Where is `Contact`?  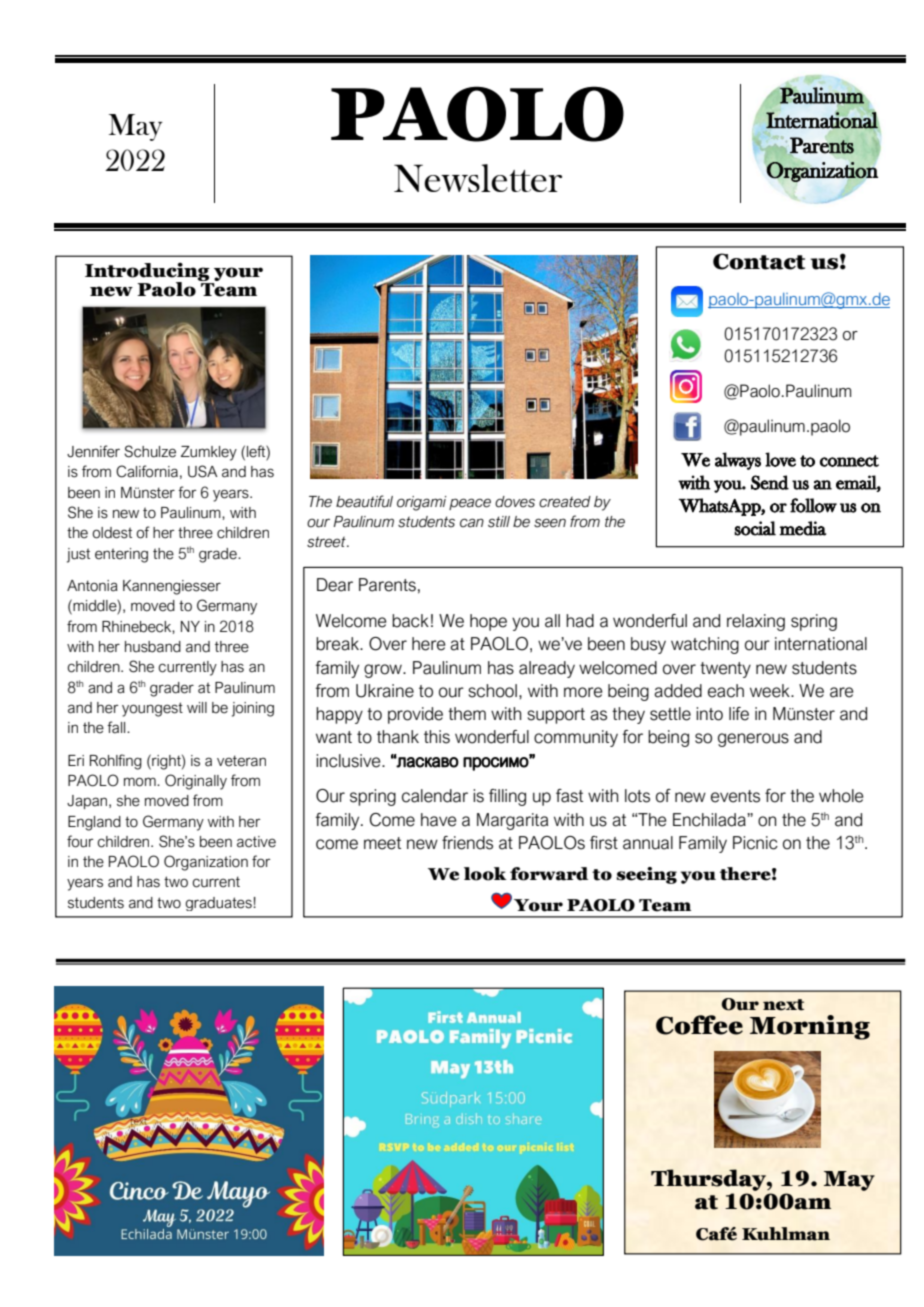
Contact is located at coordinates (759, 261).
